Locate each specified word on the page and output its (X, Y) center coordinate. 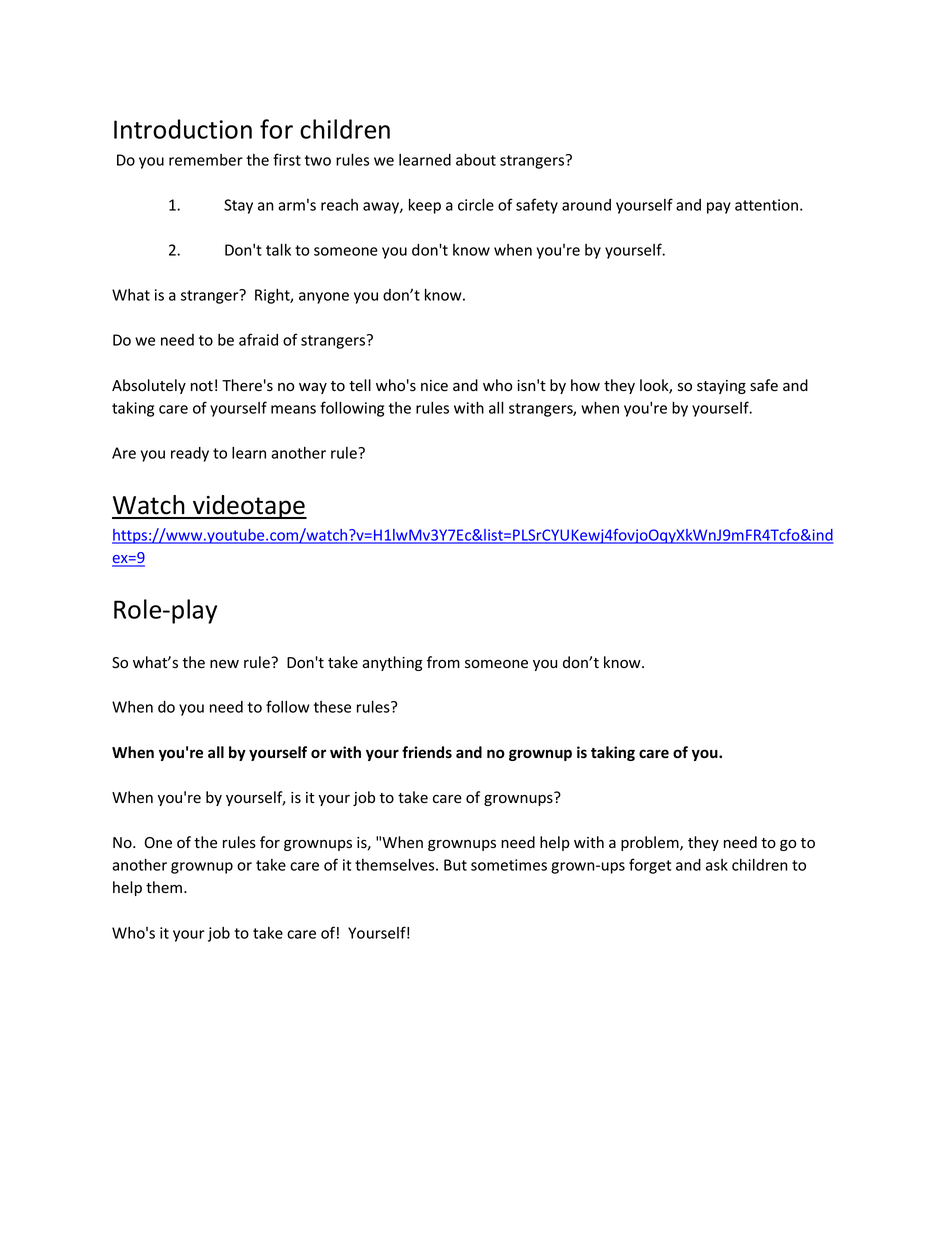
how (585, 385)
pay (719, 208)
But (455, 865)
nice (434, 386)
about (476, 159)
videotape (249, 507)
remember (206, 160)
